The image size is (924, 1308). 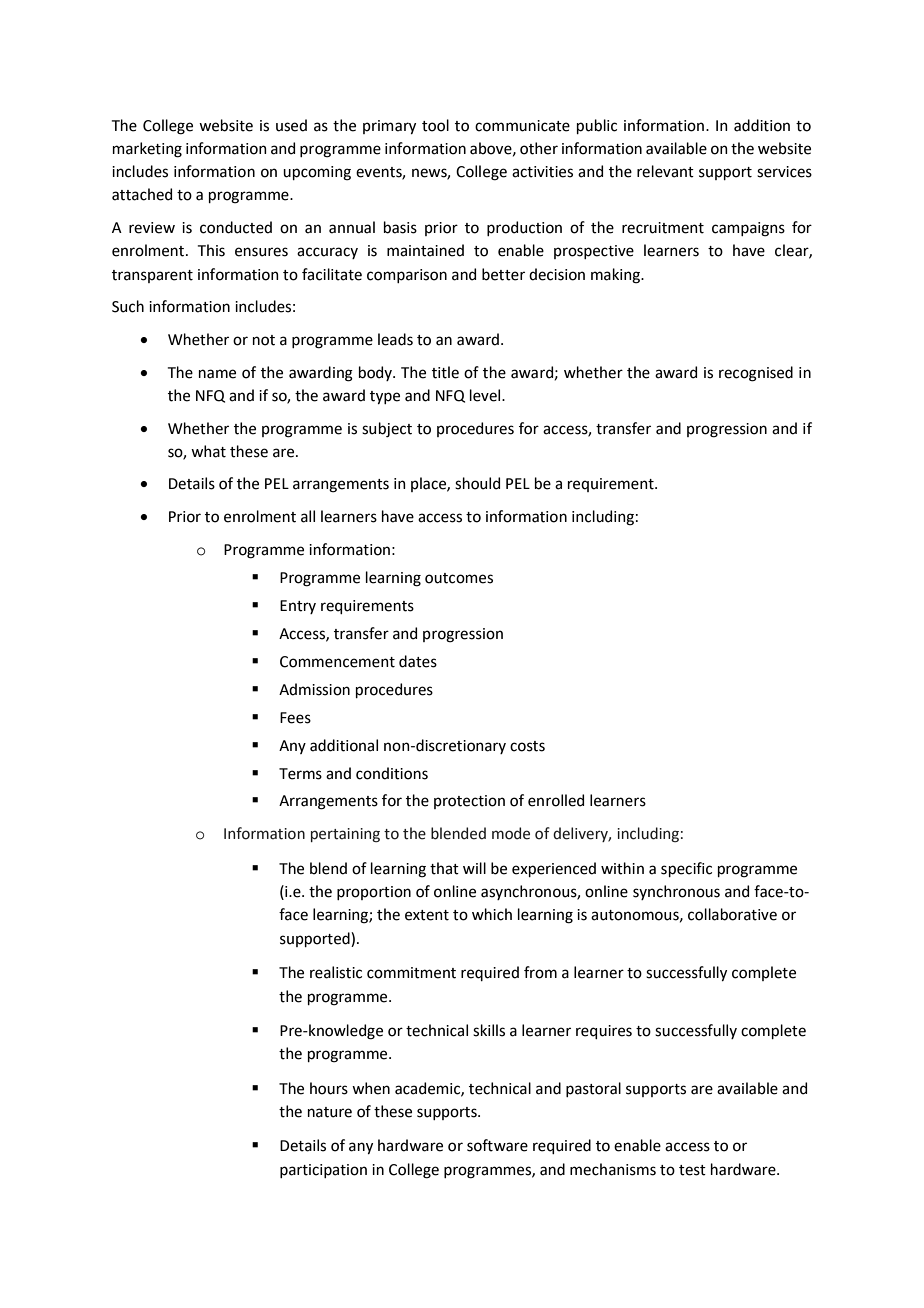 I want to click on marketing, so click(x=147, y=150).
